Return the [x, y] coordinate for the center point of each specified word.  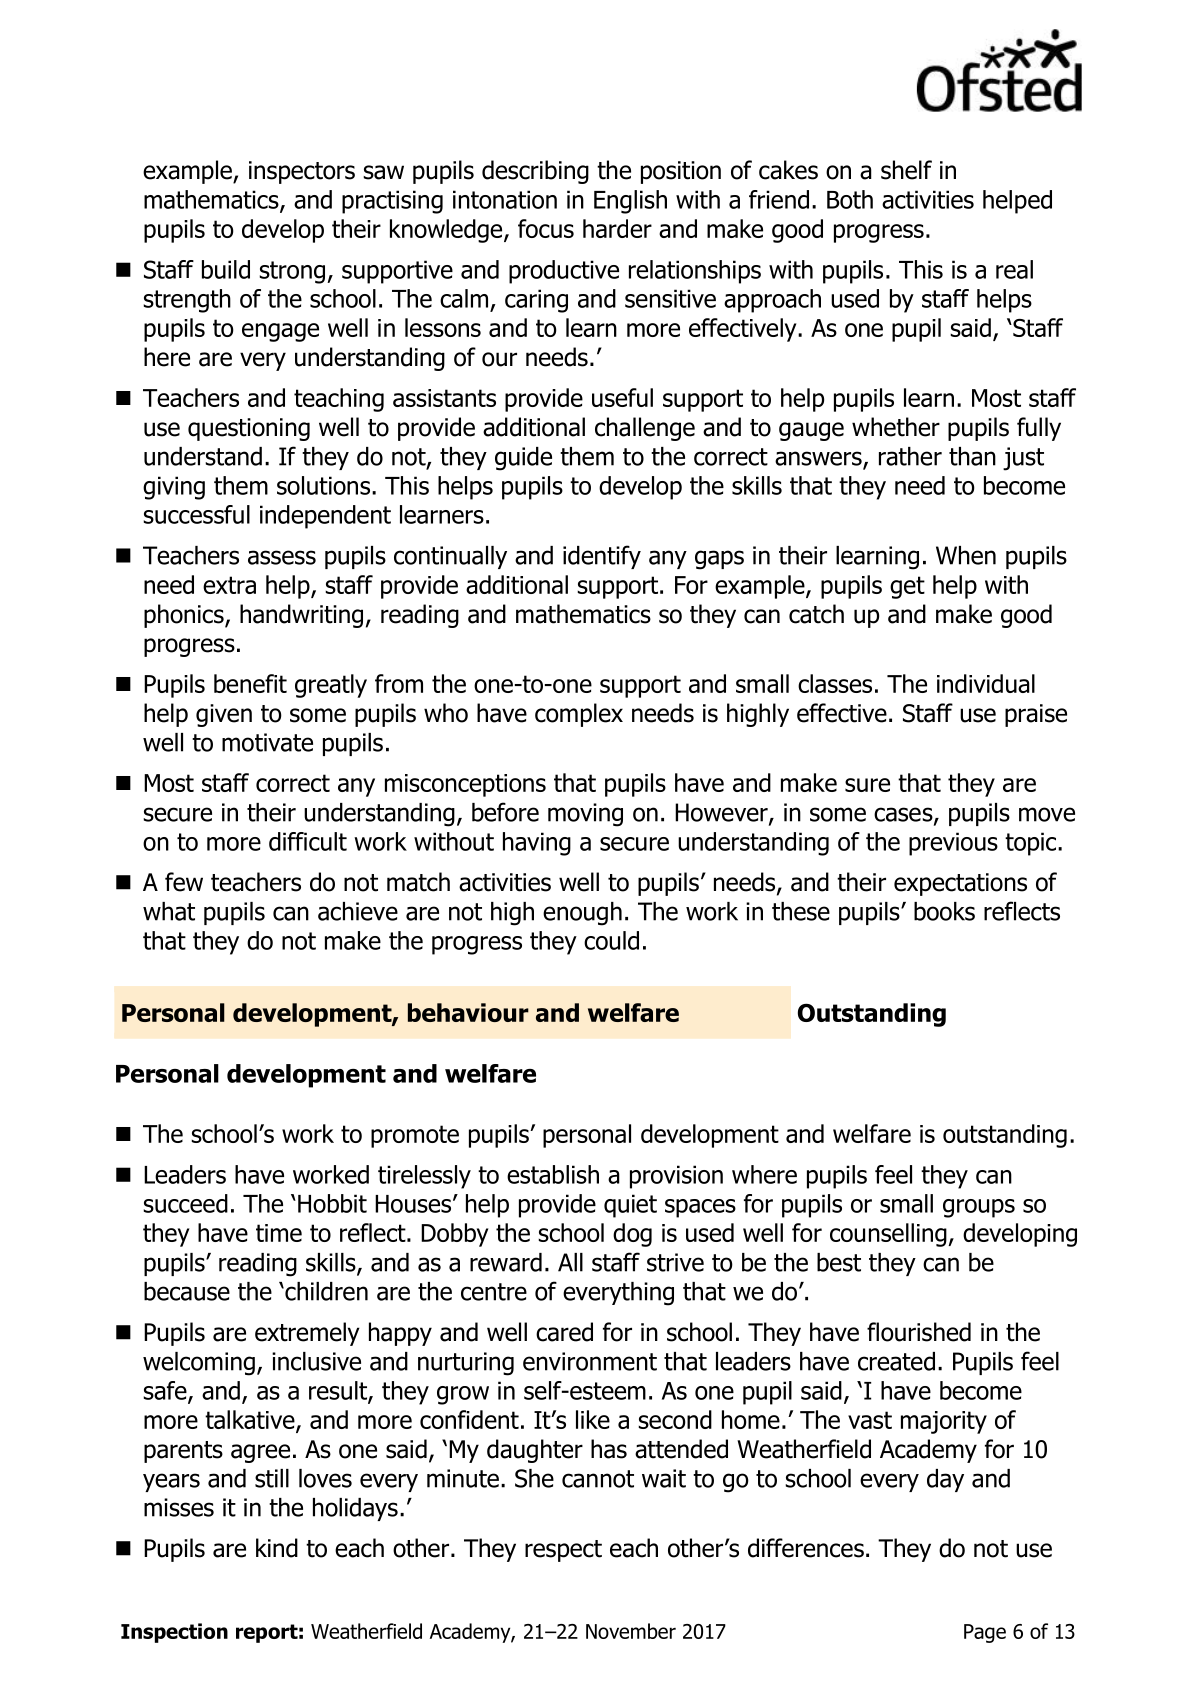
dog [632, 1235]
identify [602, 557]
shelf [906, 170]
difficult [308, 841]
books [944, 911]
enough [582, 914]
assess [282, 557]
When [966, 555]
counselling [889, 1235]
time [279, 1233]
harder [617, 228]
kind [277, 1548]
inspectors [302, 172]
